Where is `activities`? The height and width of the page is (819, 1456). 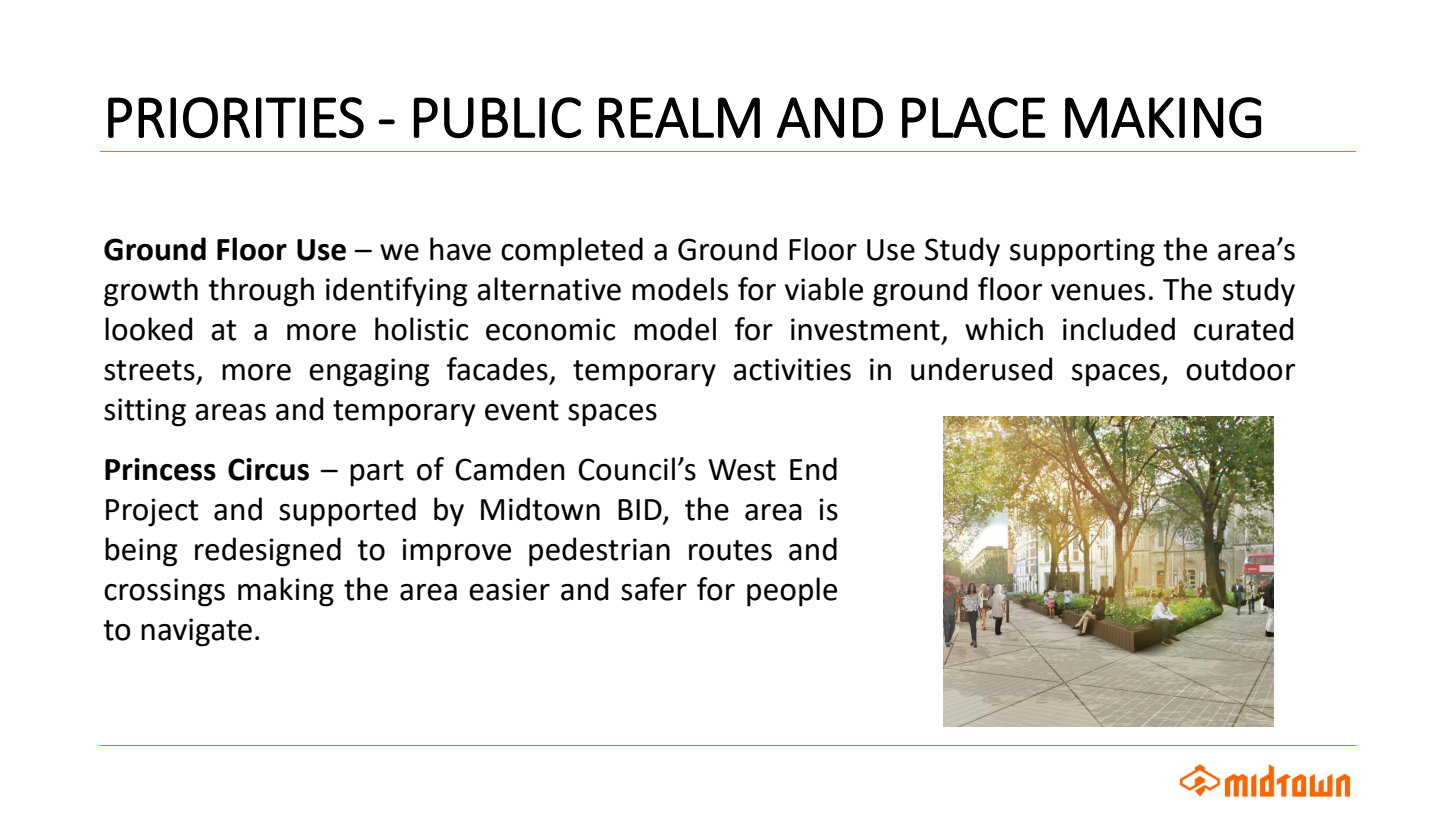 activities is located at coordinates (792, 369).
